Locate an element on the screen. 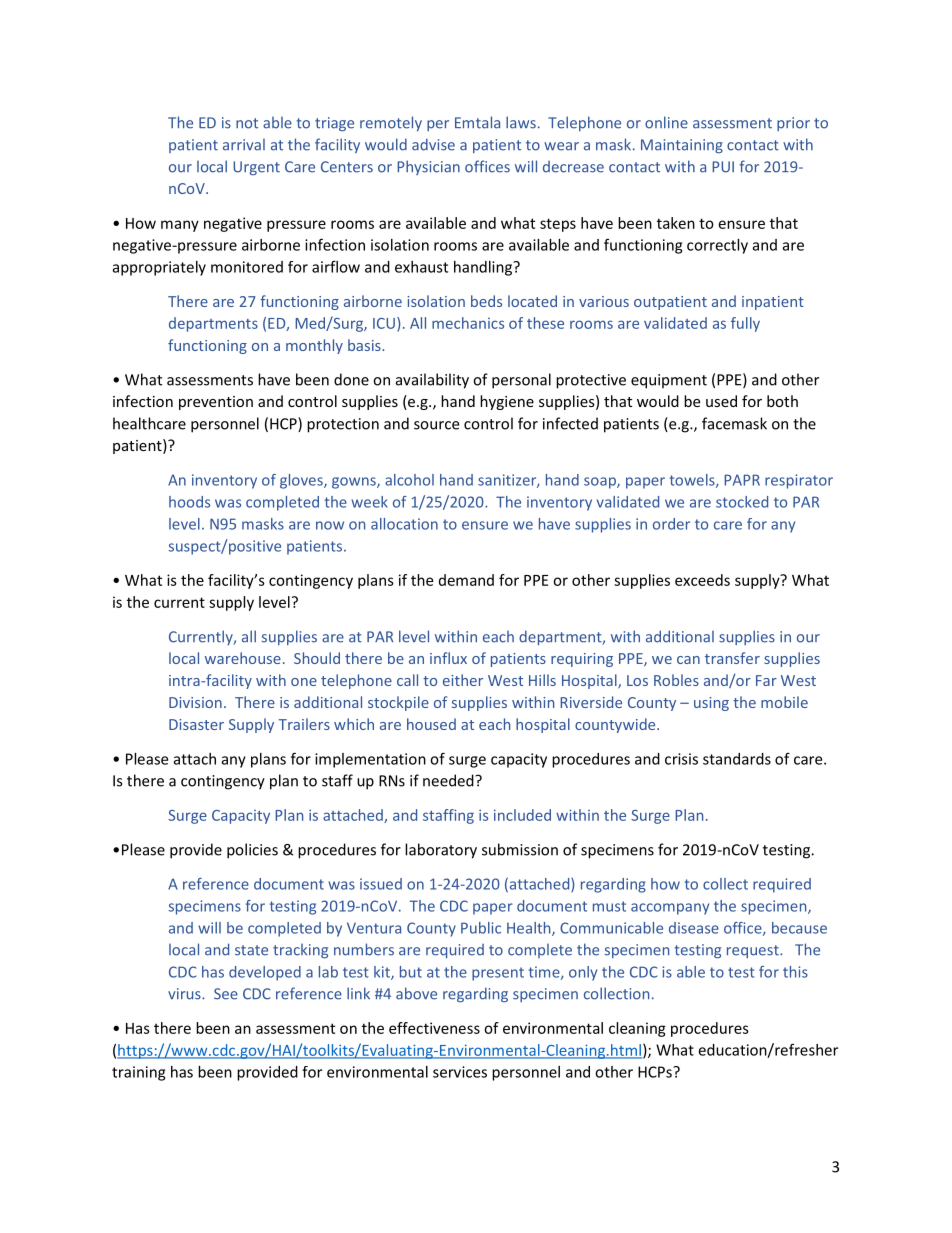 The width and height of the screenshot is (952, 1233). Maintaining is located at coordinates (682, 146).
